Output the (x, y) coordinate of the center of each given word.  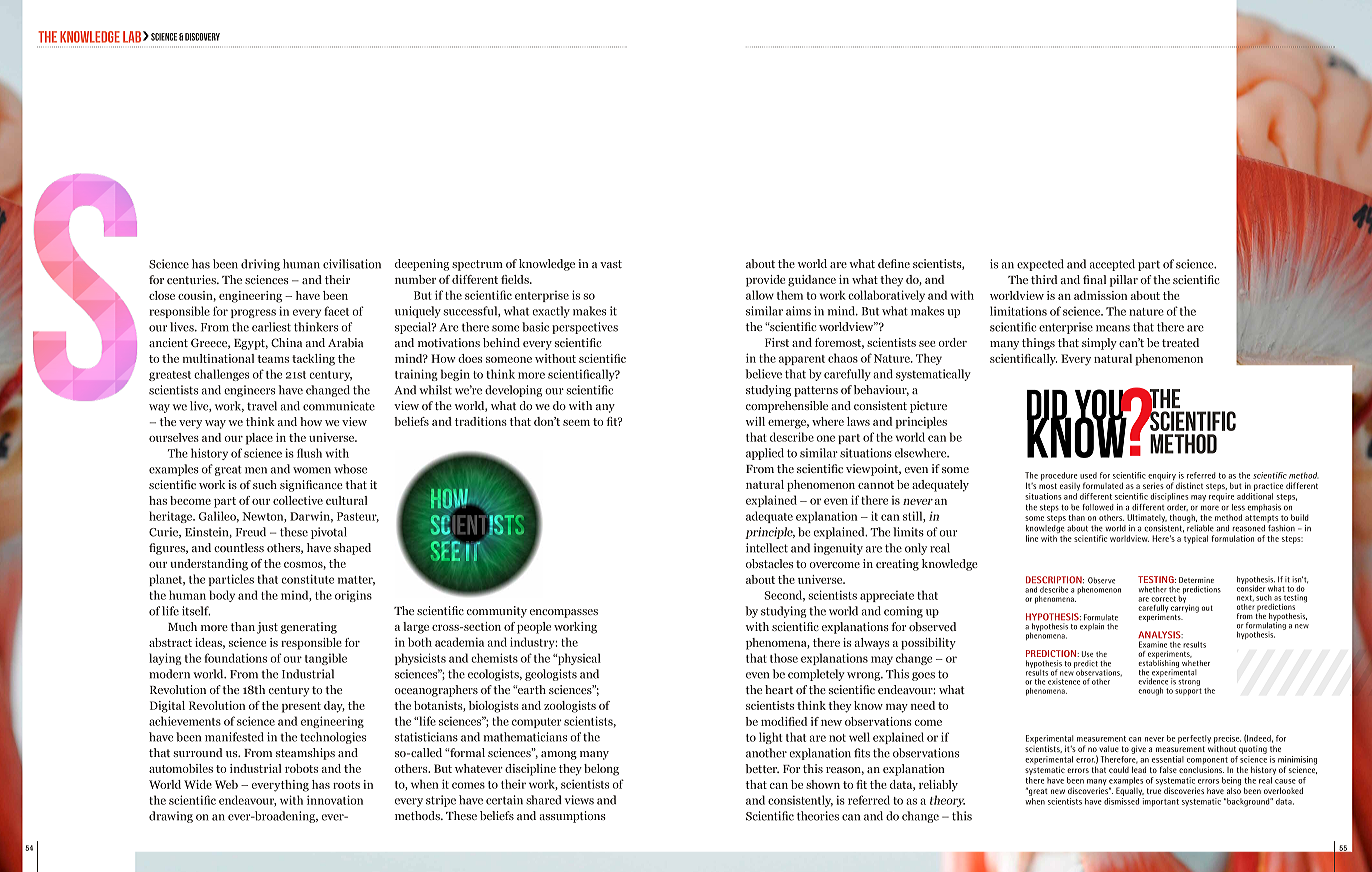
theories (818, 816)
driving (260, 265)
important (1161, 802)
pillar (1124, 281)
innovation (335, 800)
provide (765, 281)
